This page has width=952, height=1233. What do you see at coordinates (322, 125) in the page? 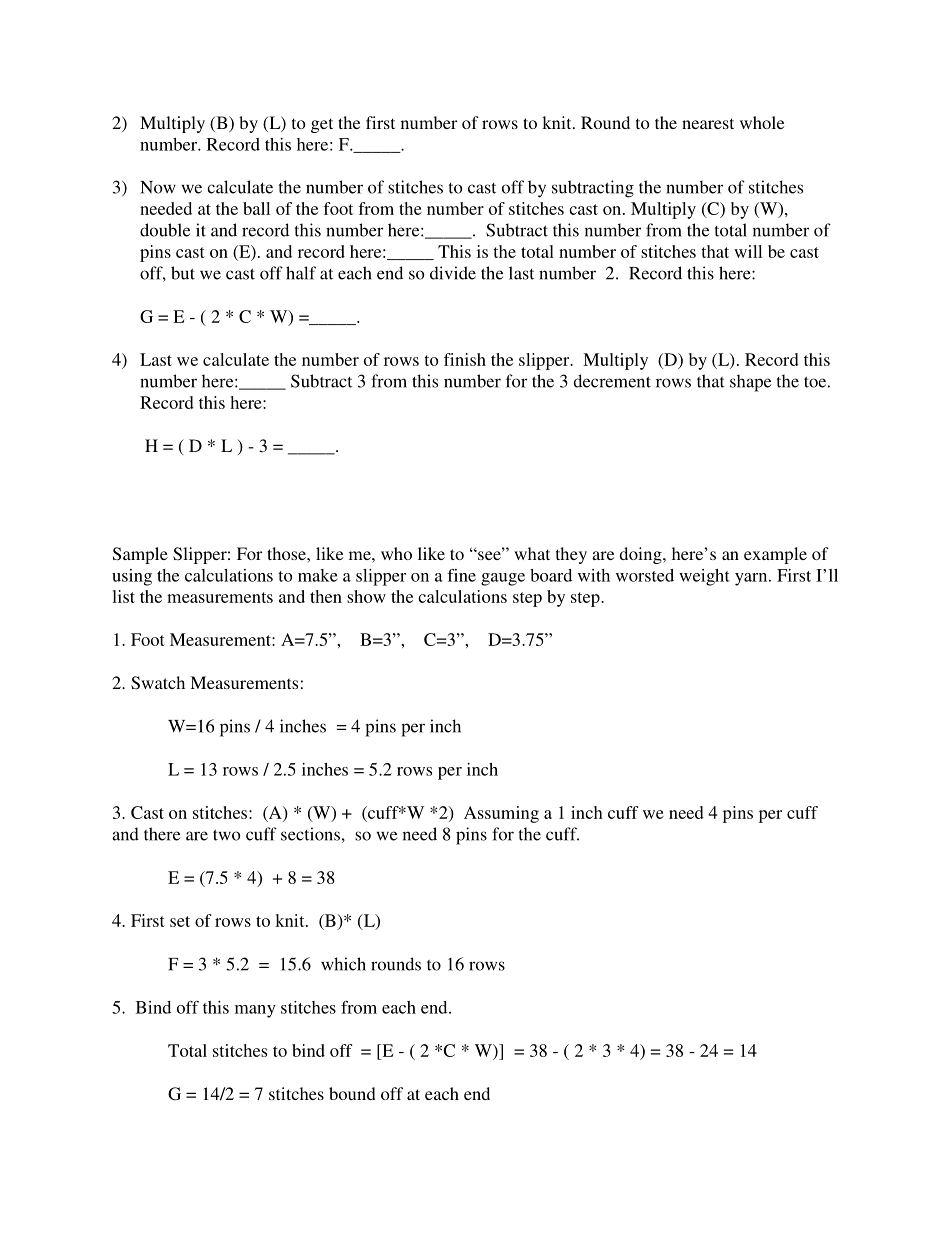
I see `get` at bounding box center [322, 125].
